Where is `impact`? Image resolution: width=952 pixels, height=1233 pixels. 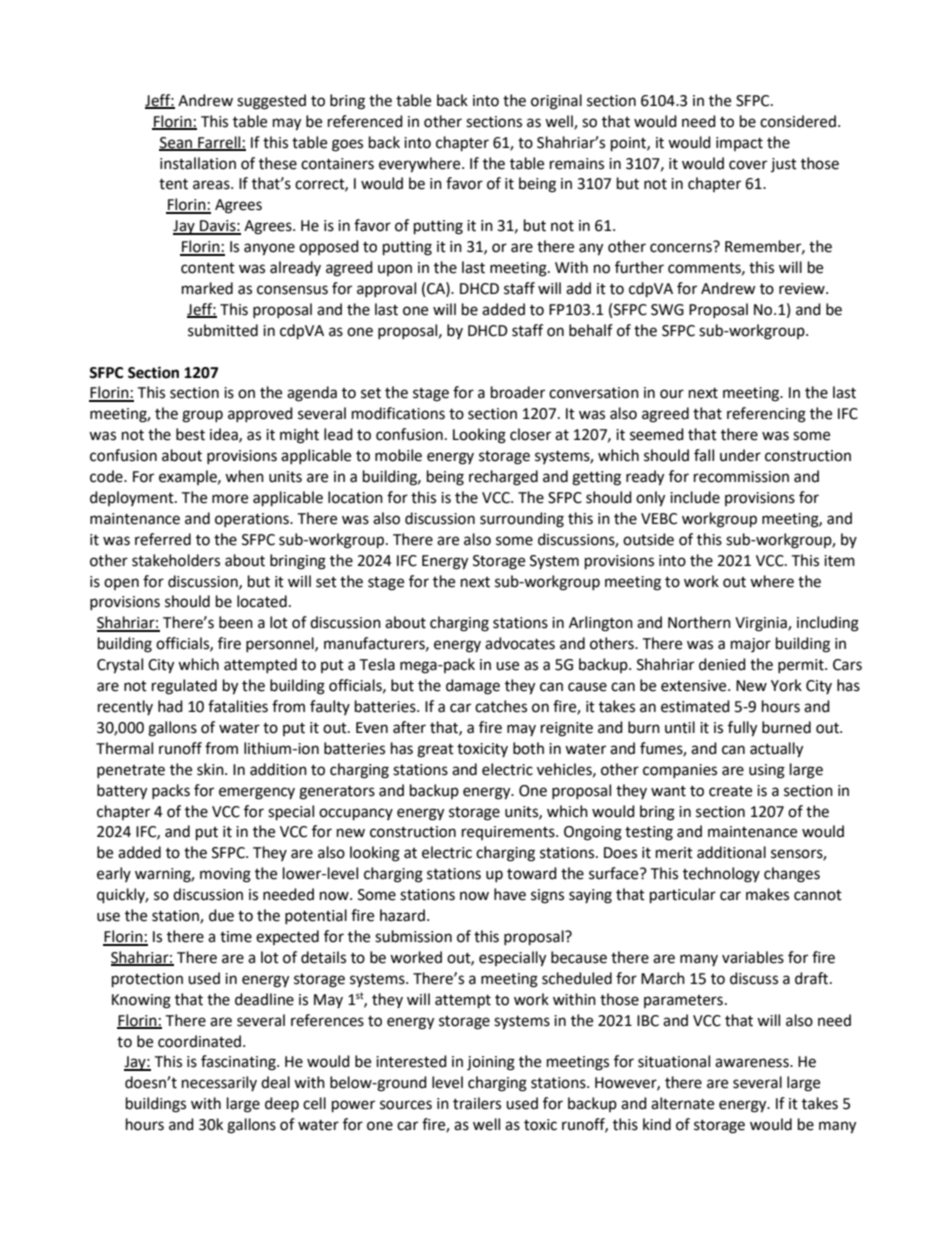 impact is located at coordinates (739, 144).
